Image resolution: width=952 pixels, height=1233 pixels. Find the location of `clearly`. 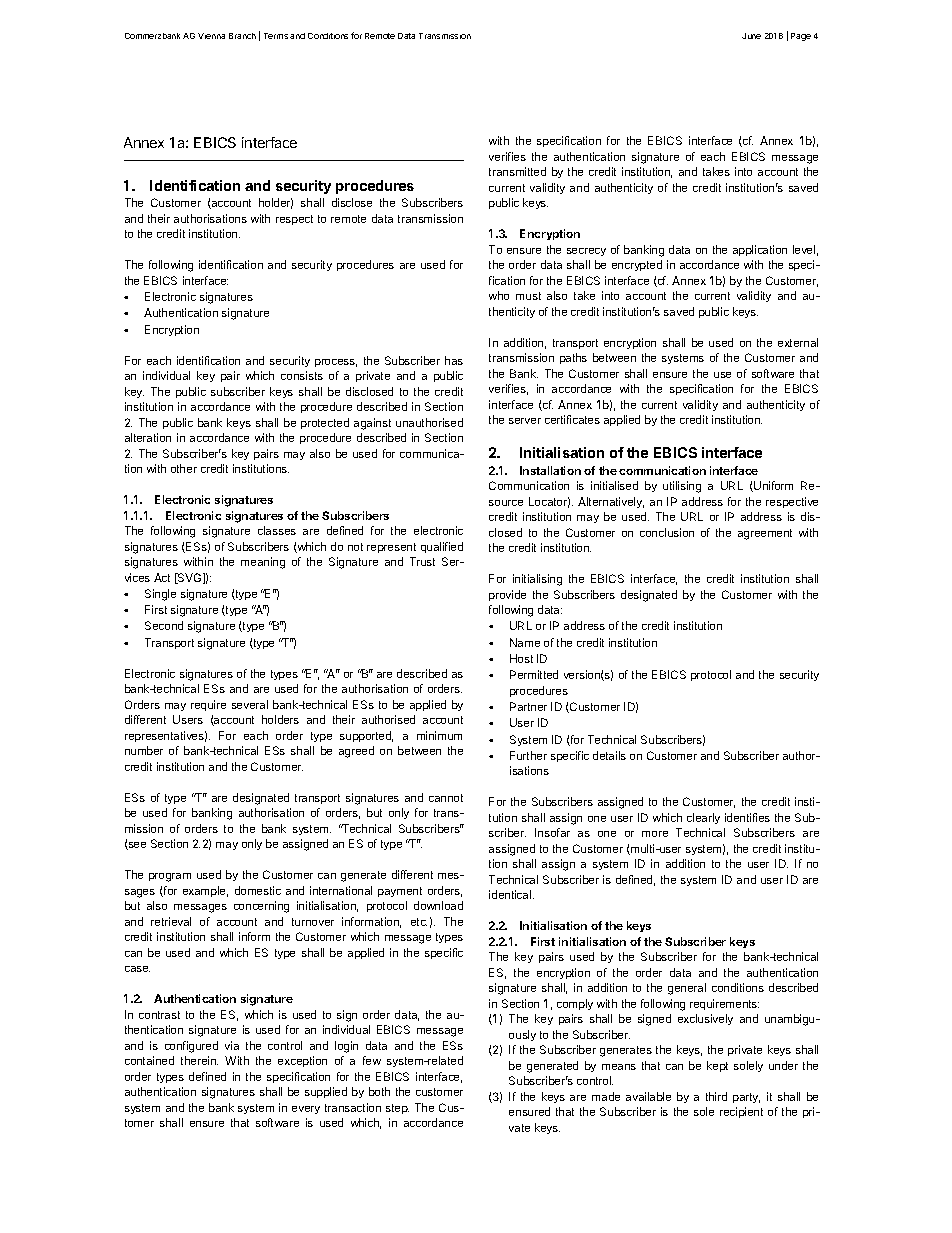

clearly is located at coordinates (703, 818).
